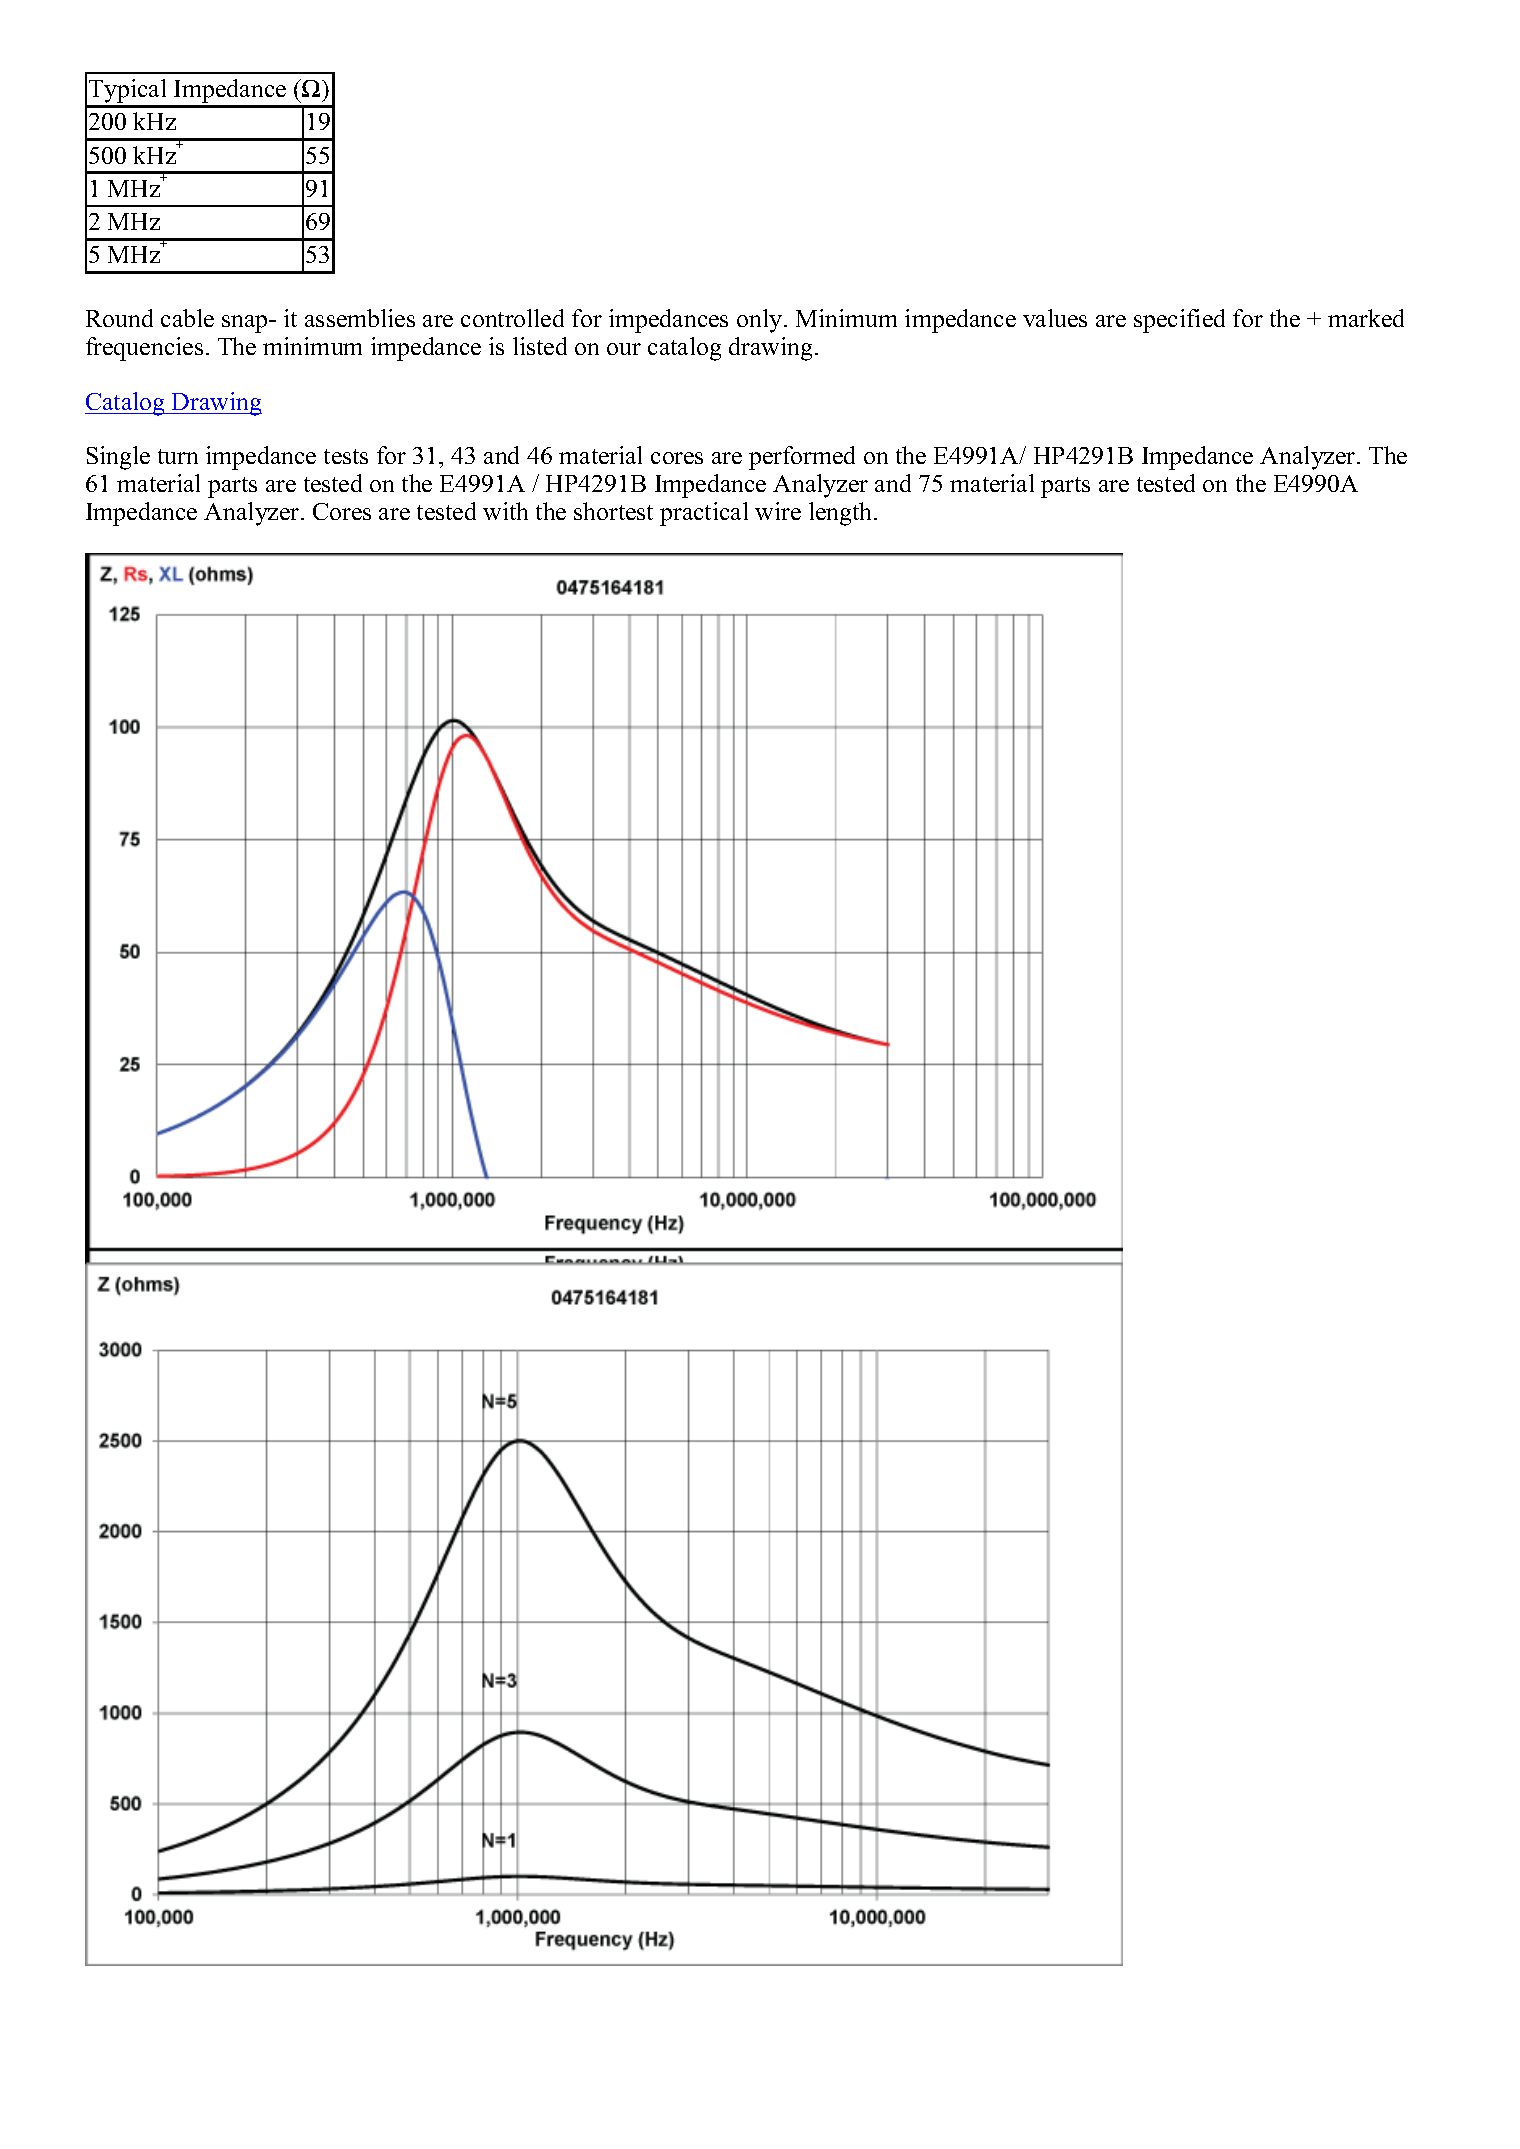  What do you see at coordinates (802, 458) in the document?
I see `performed` at bounding box center [802, 458].
